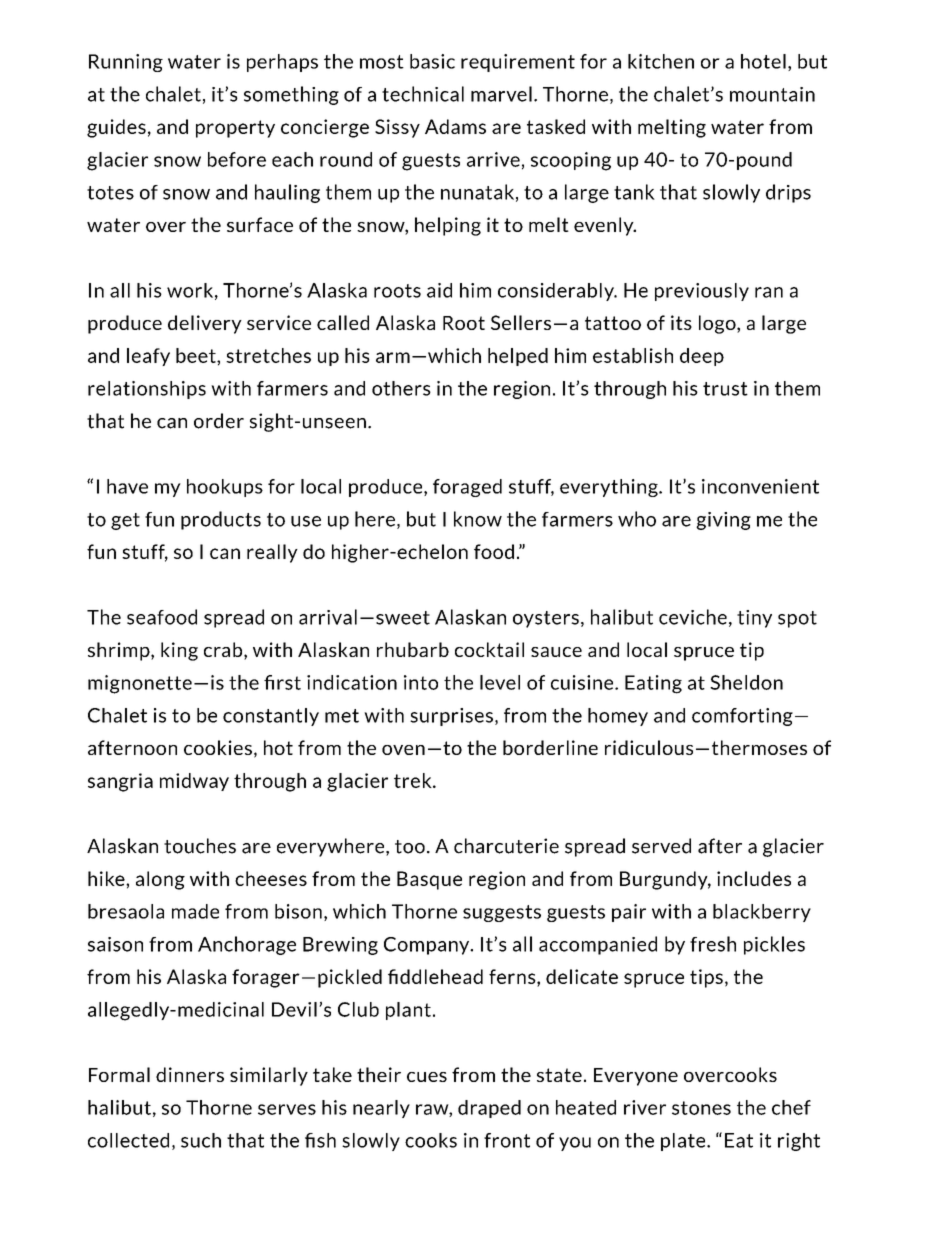  Describe the element at coordinates (194, 782) in the document. I see `midway` at that location.
